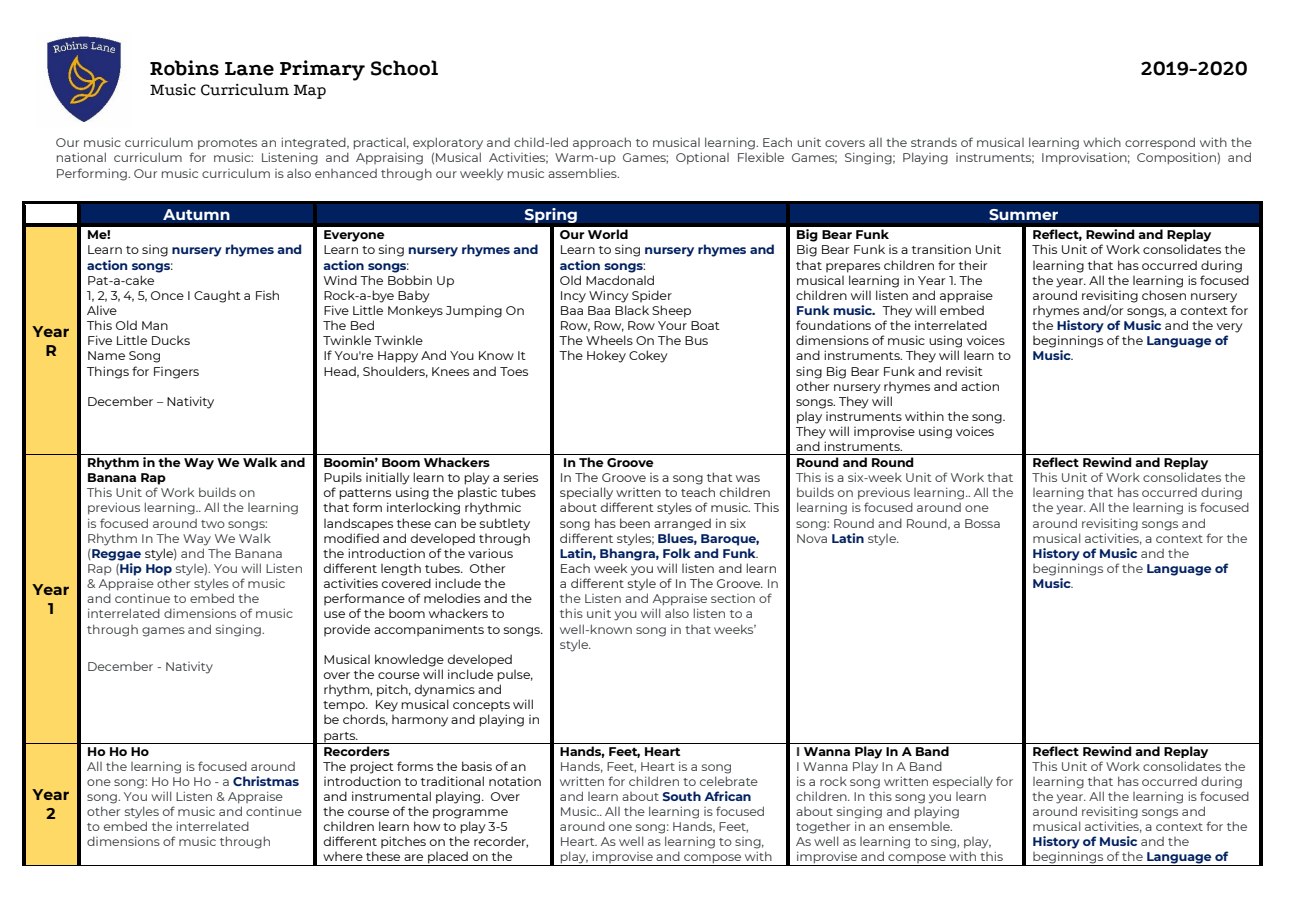 The height and width of the page is (924, 1308). I want to click on series, so click(521, 477).
